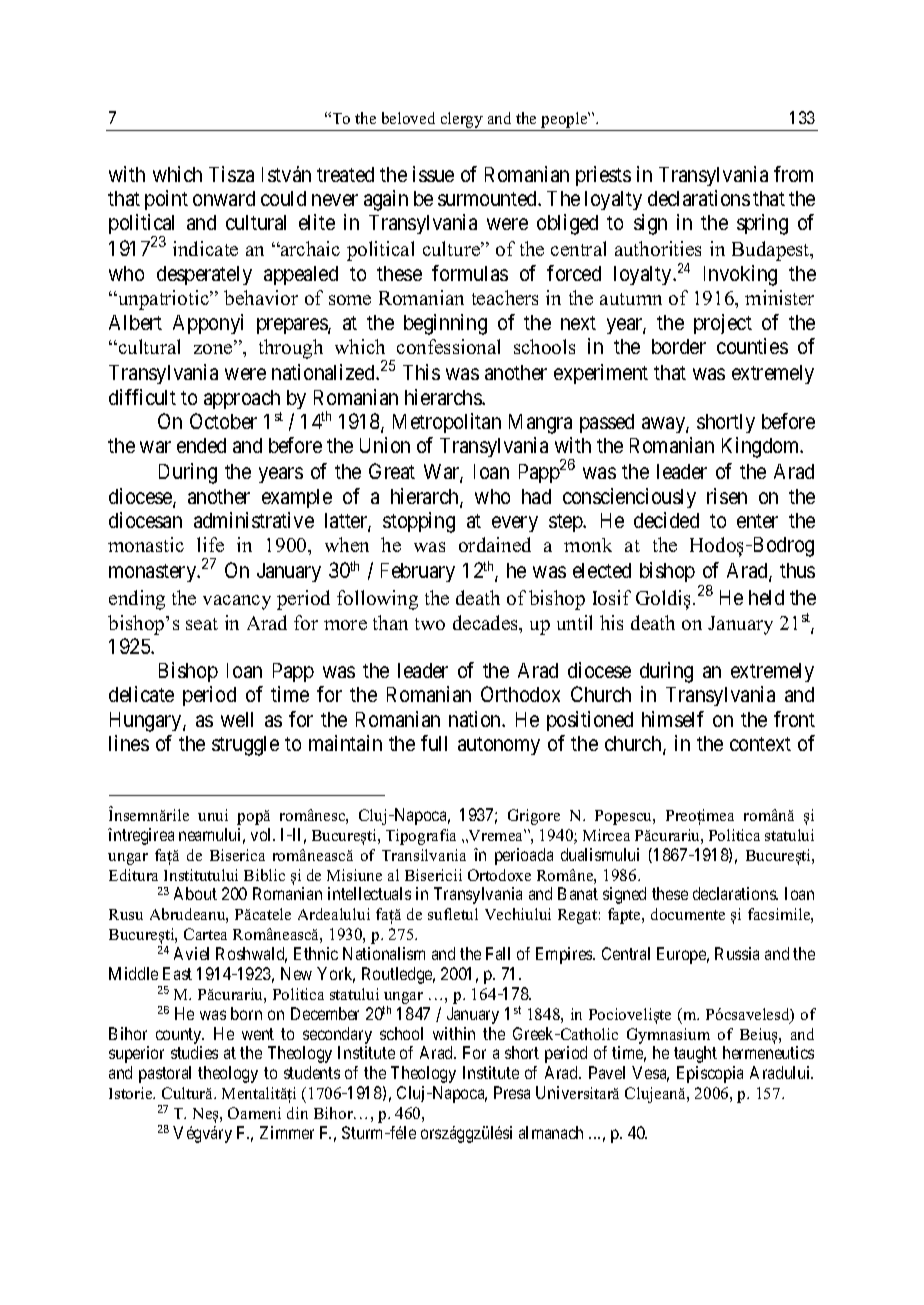 The width and height of the screenshot is (924, 1305). What do you see at coordinates (224, 198) in the screenshot?
I see `onward` at bounding box center [224, 198].
